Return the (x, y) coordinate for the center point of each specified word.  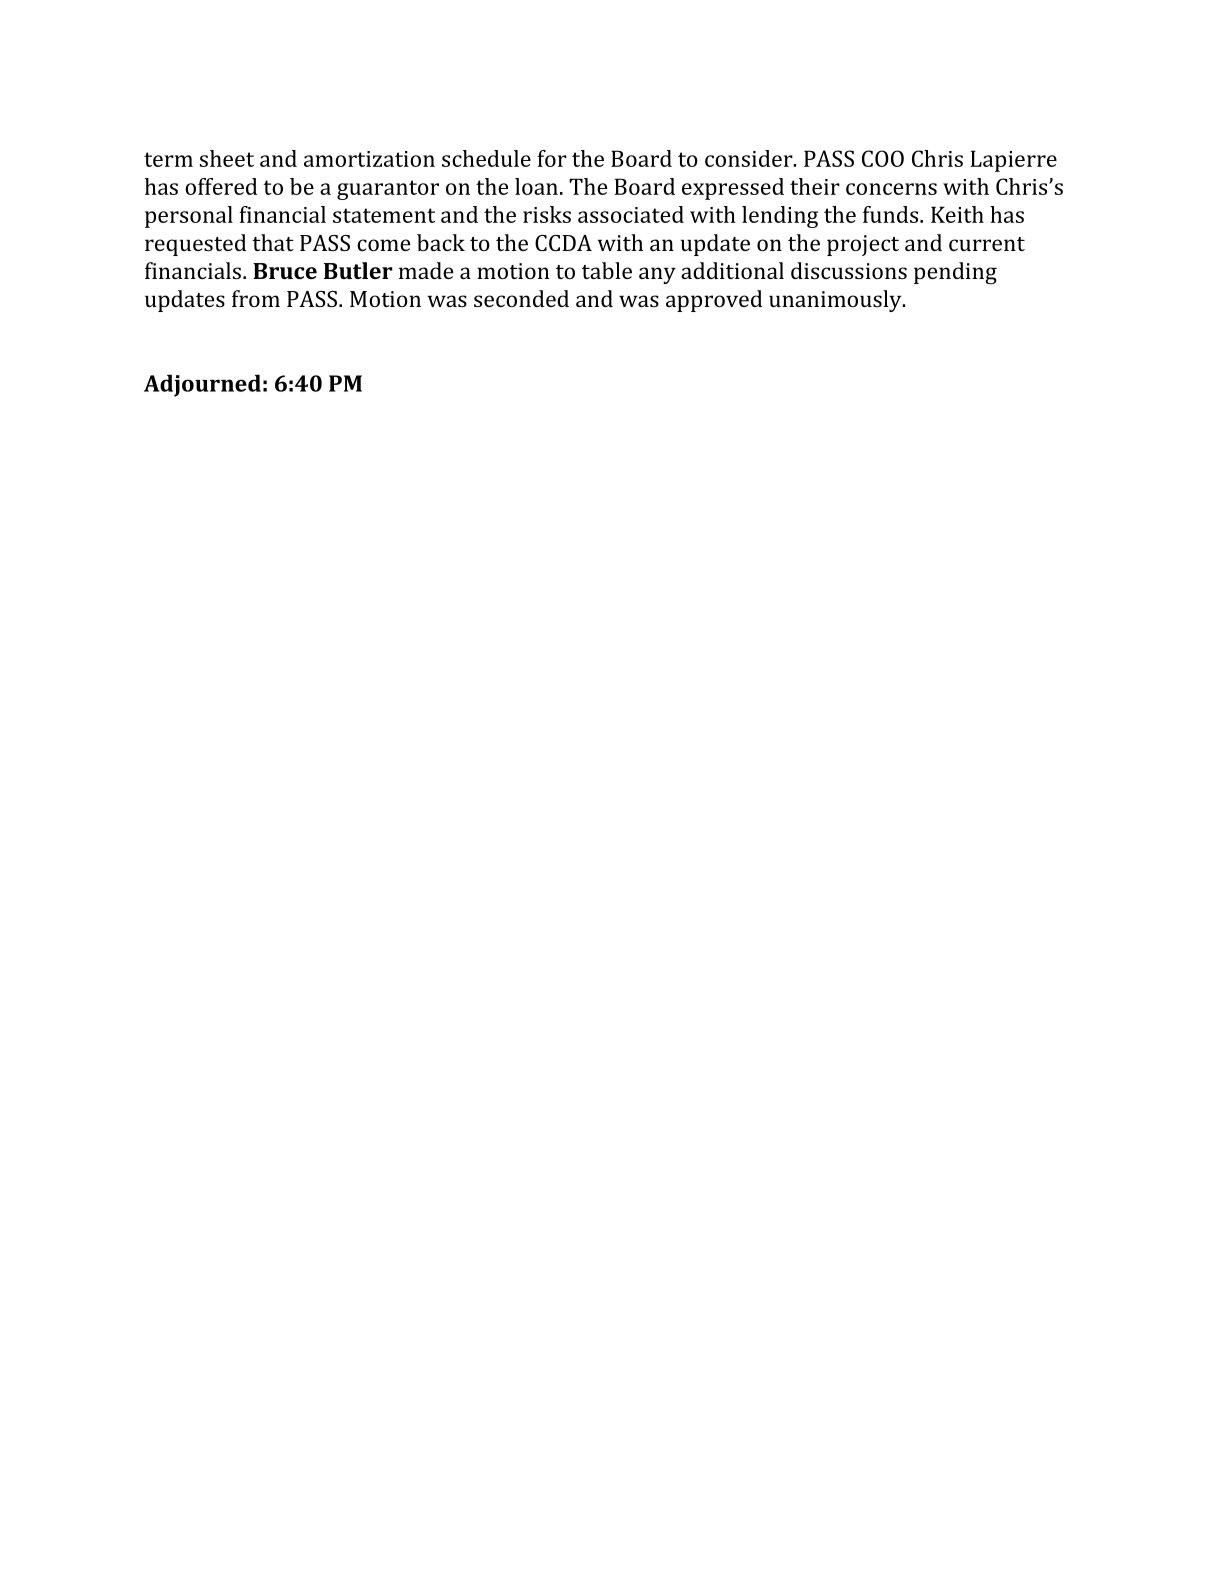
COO (883, 158)
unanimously (836, 301)
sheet (227, 158)
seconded (521, 298)
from (256, 298)
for (552, 158)
